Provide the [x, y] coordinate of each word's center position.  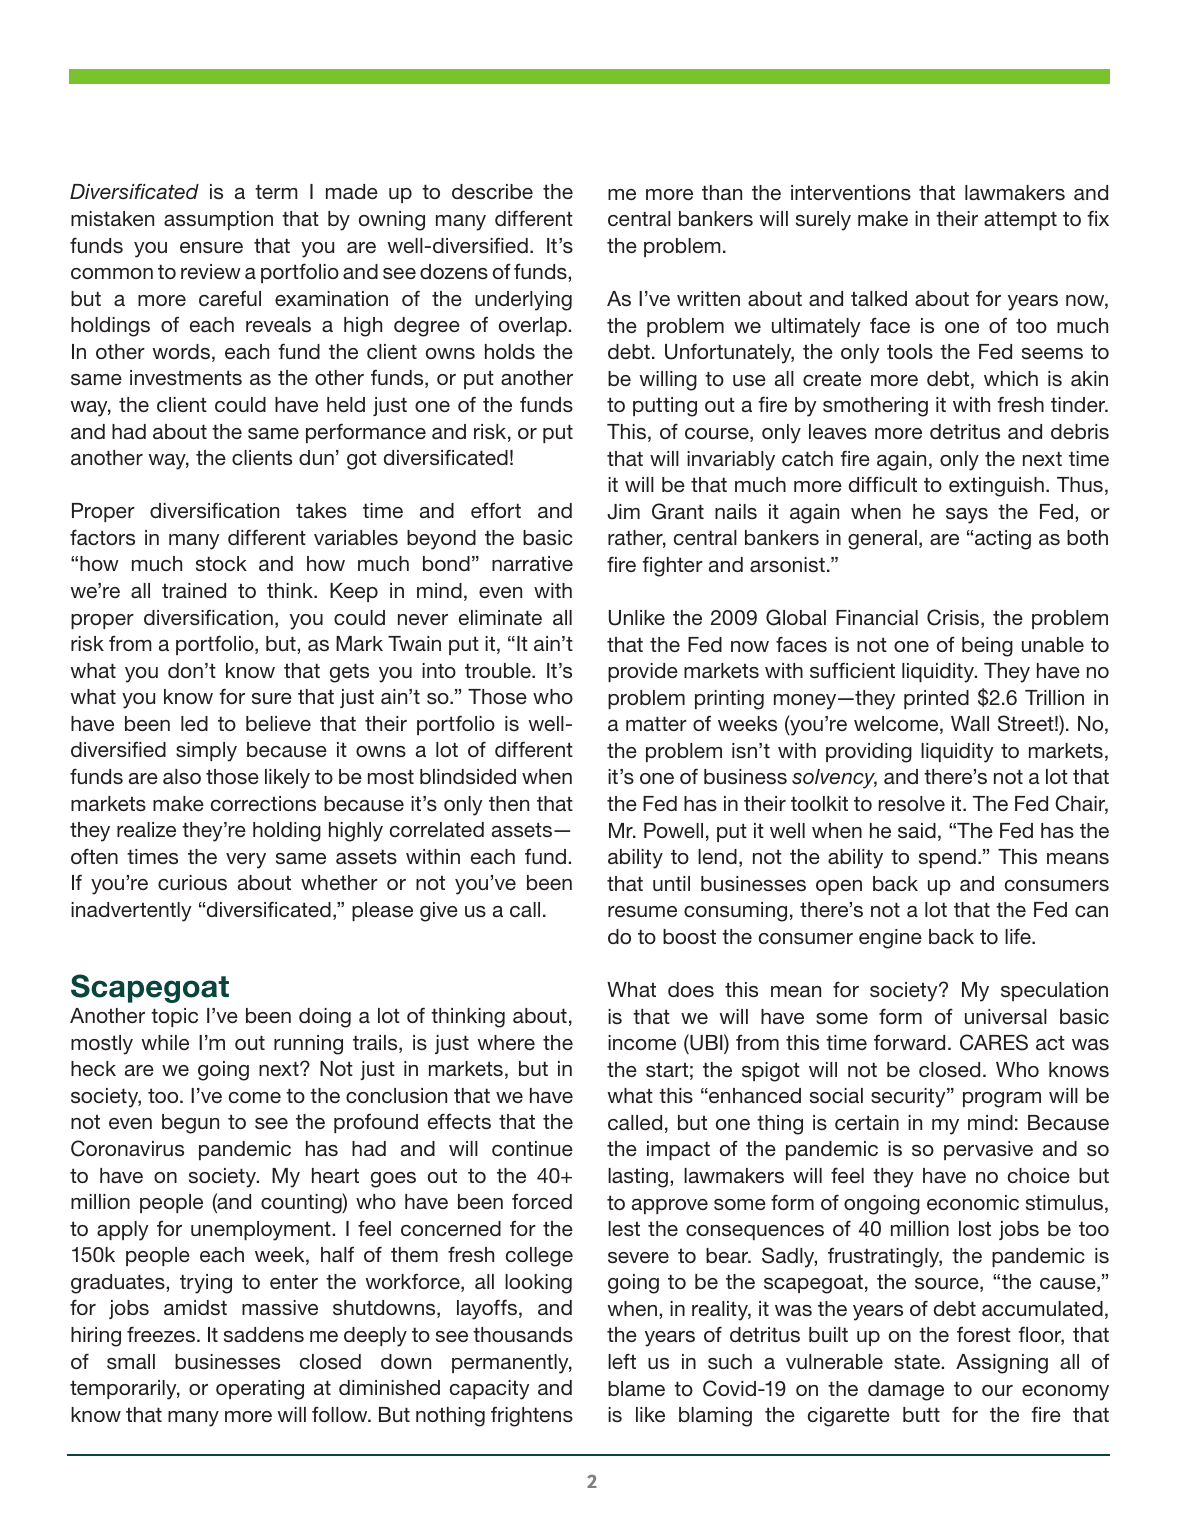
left [622, 1361]
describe [492, 192]
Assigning [1002, 1364]
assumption [218, 220]
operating [260, 1390]
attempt [1020, 220]
